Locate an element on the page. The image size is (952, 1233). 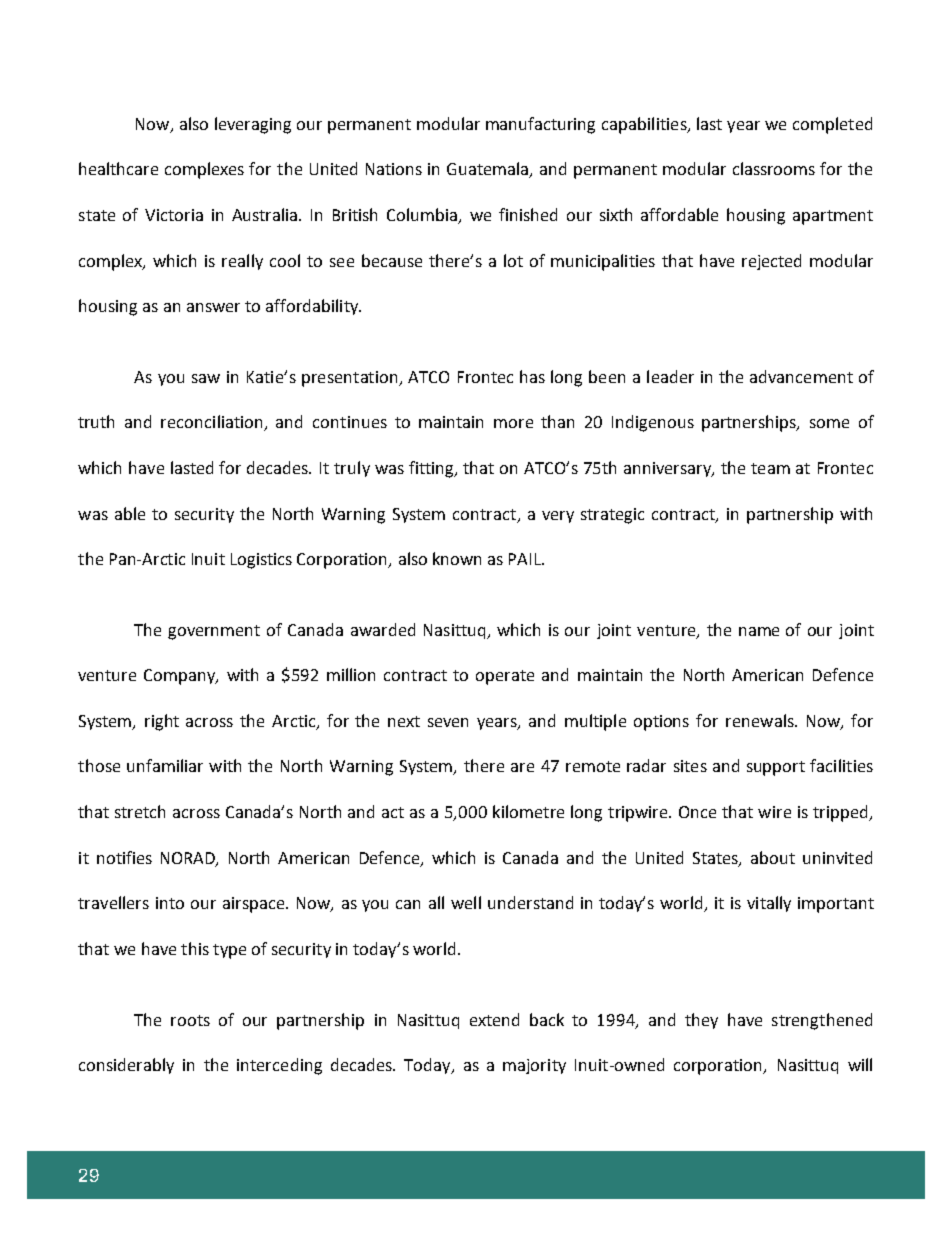
strengthened is located at coordinates (822, 1021).
